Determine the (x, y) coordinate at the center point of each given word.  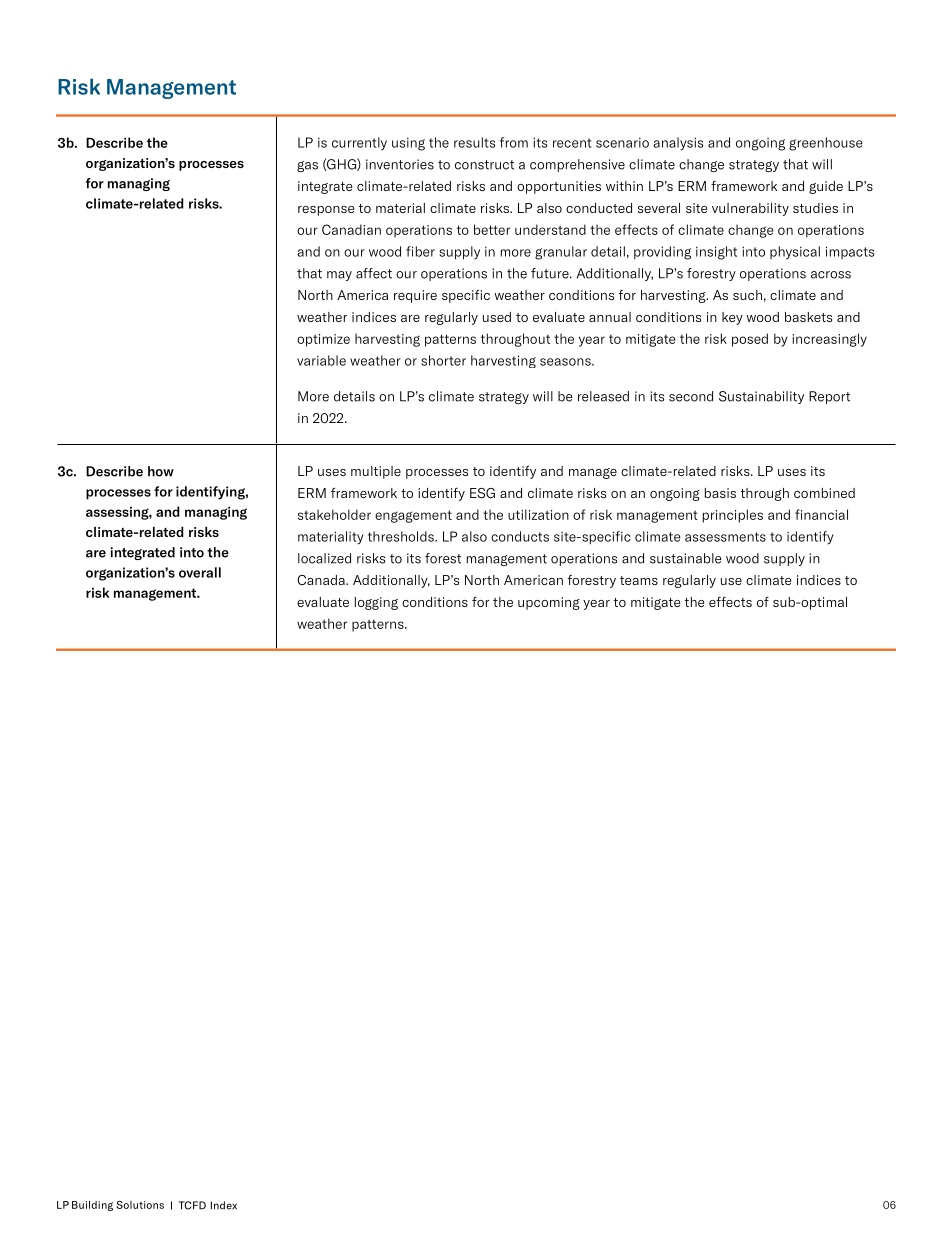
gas (307, 166)
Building (92, 1206)
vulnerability (750, 209)
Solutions (140, 1205)
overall (200, 572)
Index (224, 1205)
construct (484, 165)
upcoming (549, 603)
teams (639, 580)
